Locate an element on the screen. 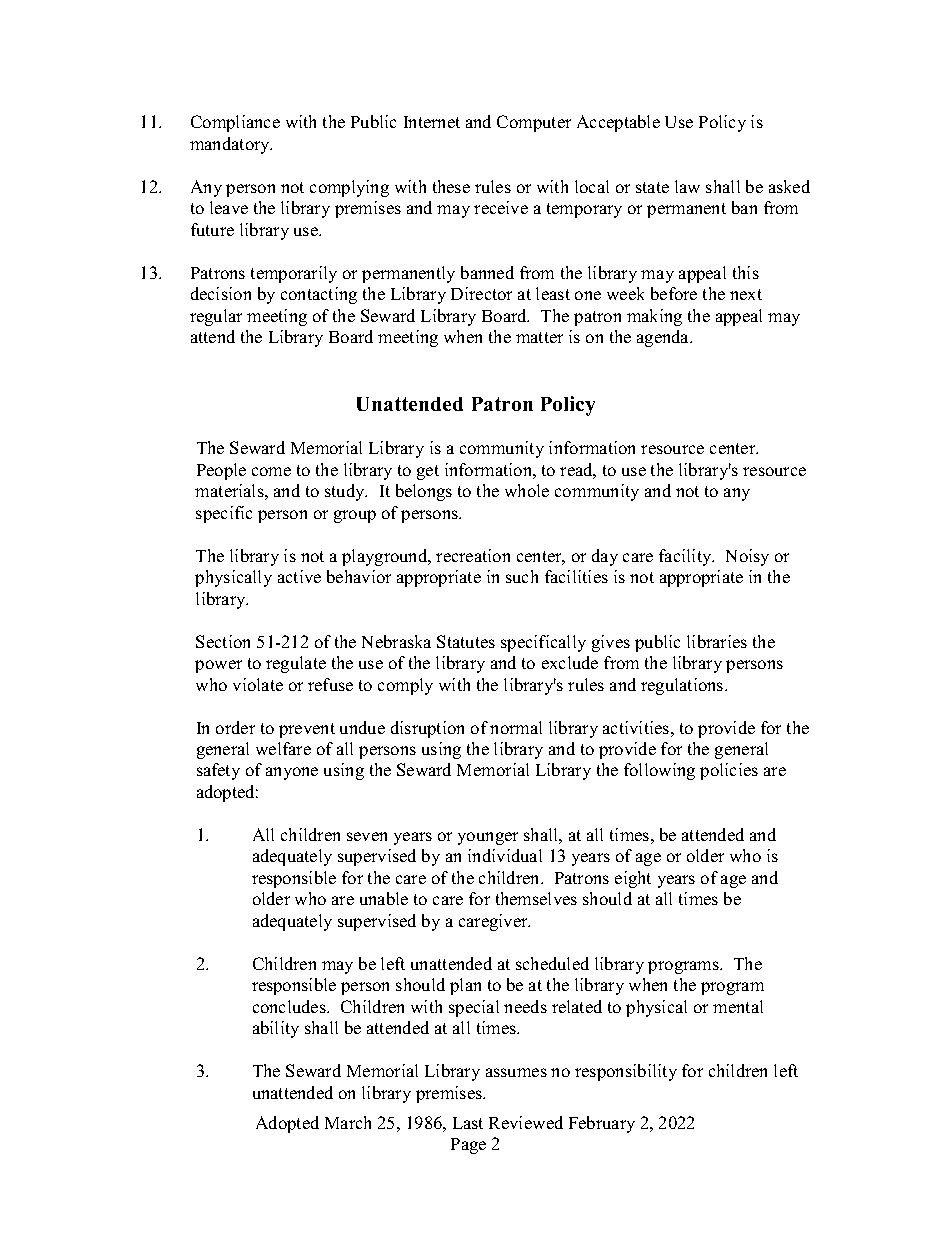  March is located at coordinates (348, 1122).
